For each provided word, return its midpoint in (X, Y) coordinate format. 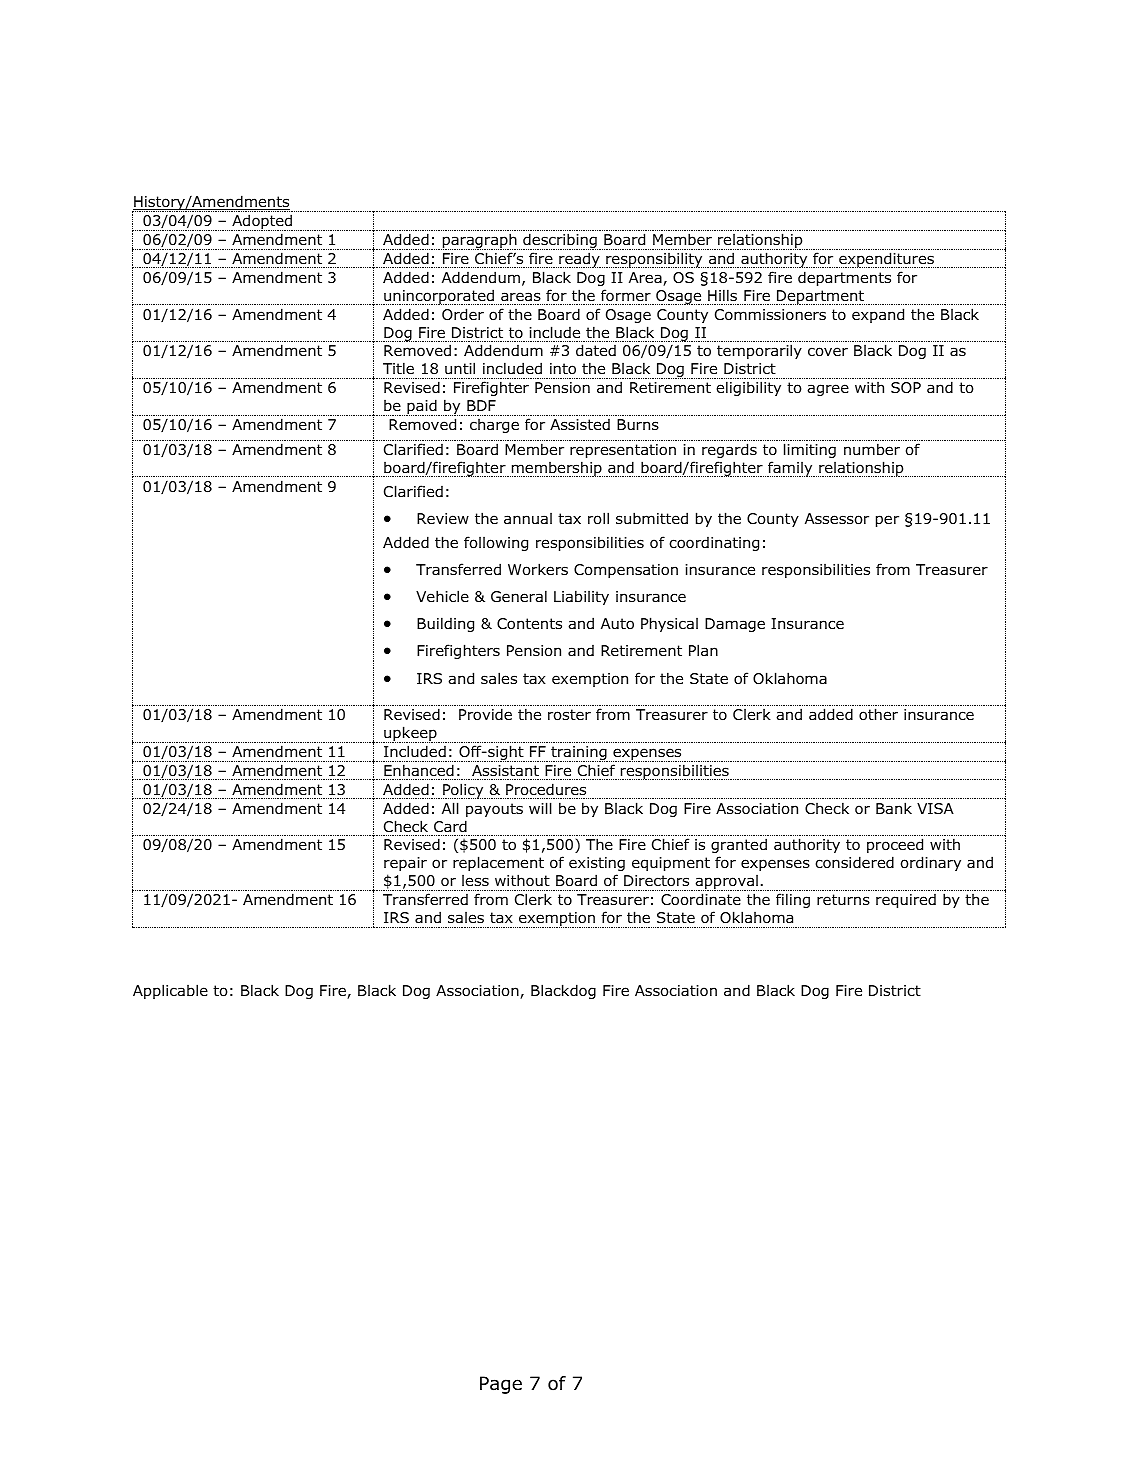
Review (443, 518)
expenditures (886, 260)
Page (501, 1385)
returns (843, 900)
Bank (894, 808)
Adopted (263, 222)
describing (559, 241)
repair (405, 864)
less (475, 880)
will (540, 808)
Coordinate (701, 899)
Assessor (837, 519)
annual (528, 519)
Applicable (170, 991)
